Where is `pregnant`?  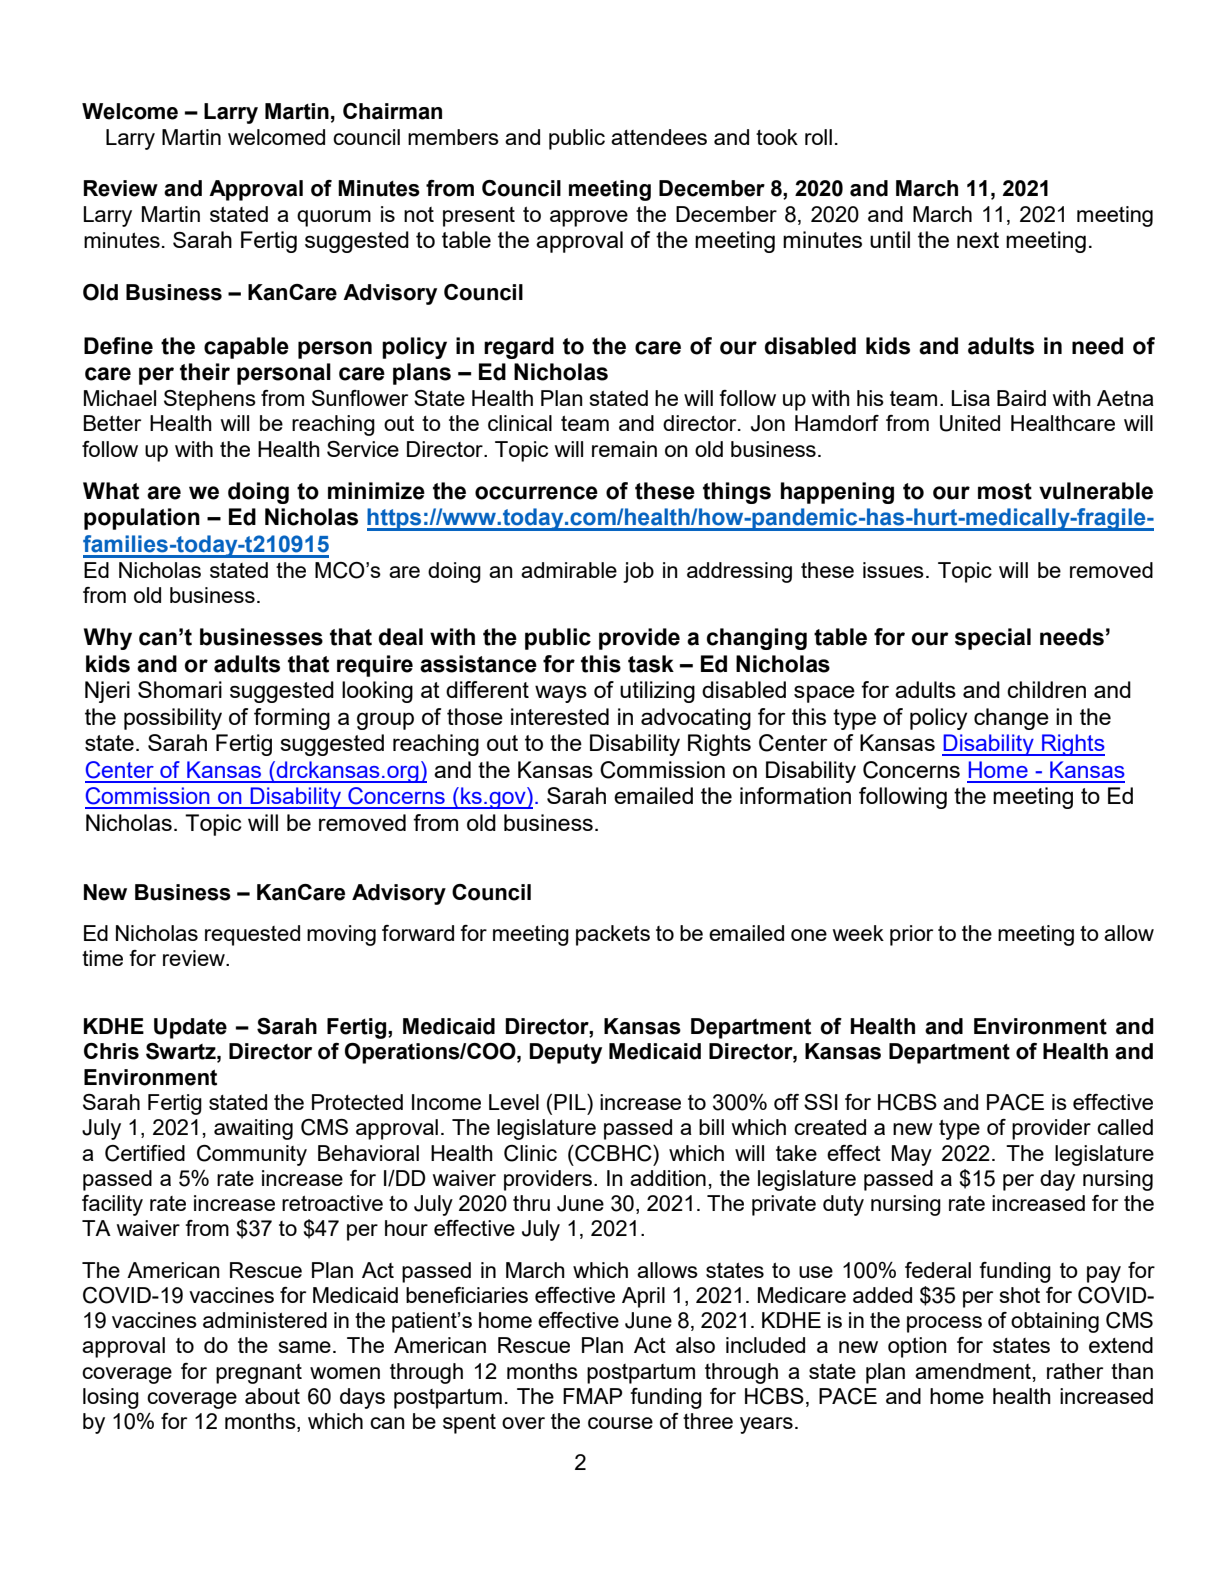
pregnant is located at coordinates (259, 1374).
